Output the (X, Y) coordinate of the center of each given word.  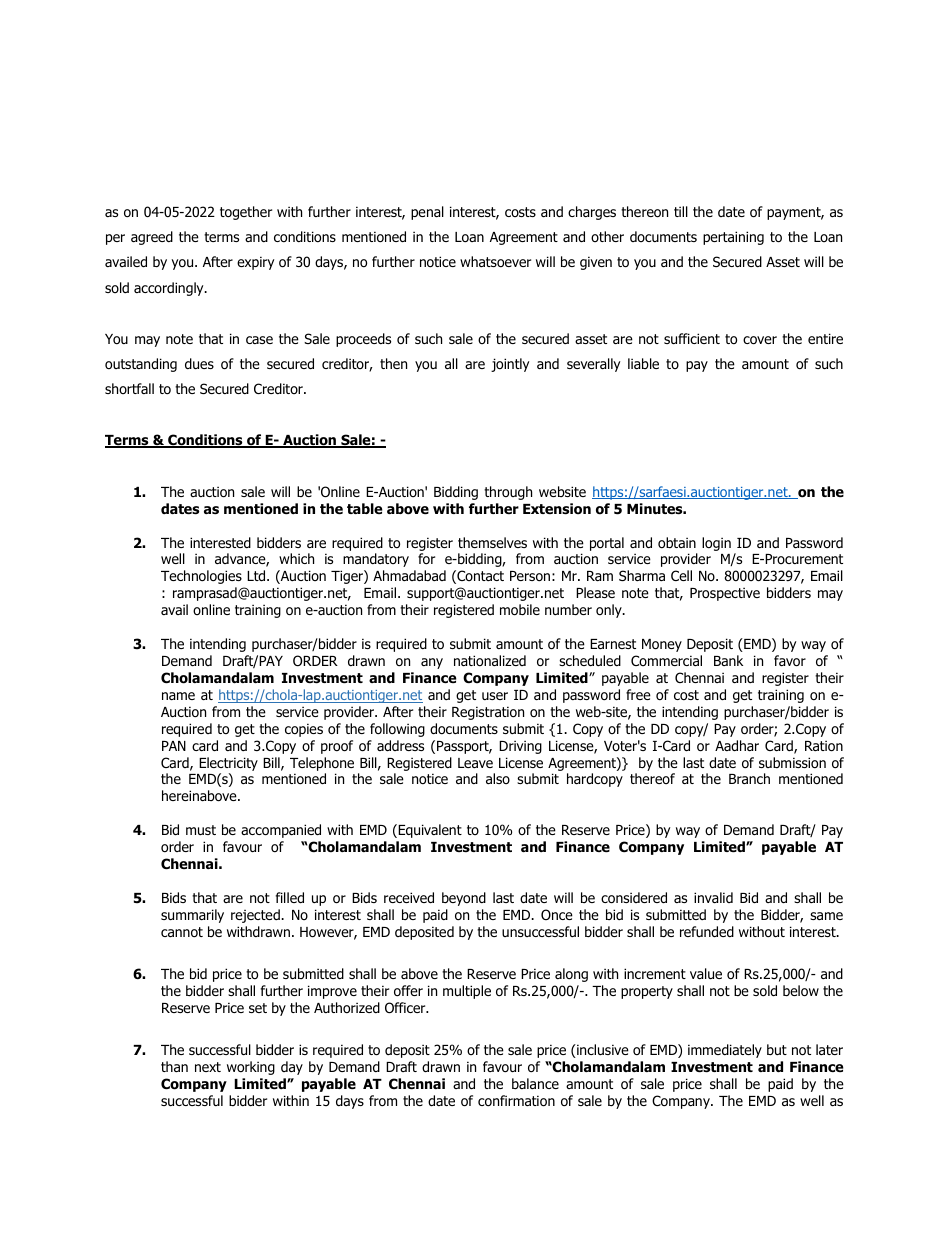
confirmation (516, 1101)
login (716, 544)
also (498, 778)
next (208, 1067)
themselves (492, 542)
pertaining (733, 238)
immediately (725, 1051)
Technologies (201, 577)
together (246, 213)
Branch (749, 778)
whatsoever (495, 261)
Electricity (228, 764)
